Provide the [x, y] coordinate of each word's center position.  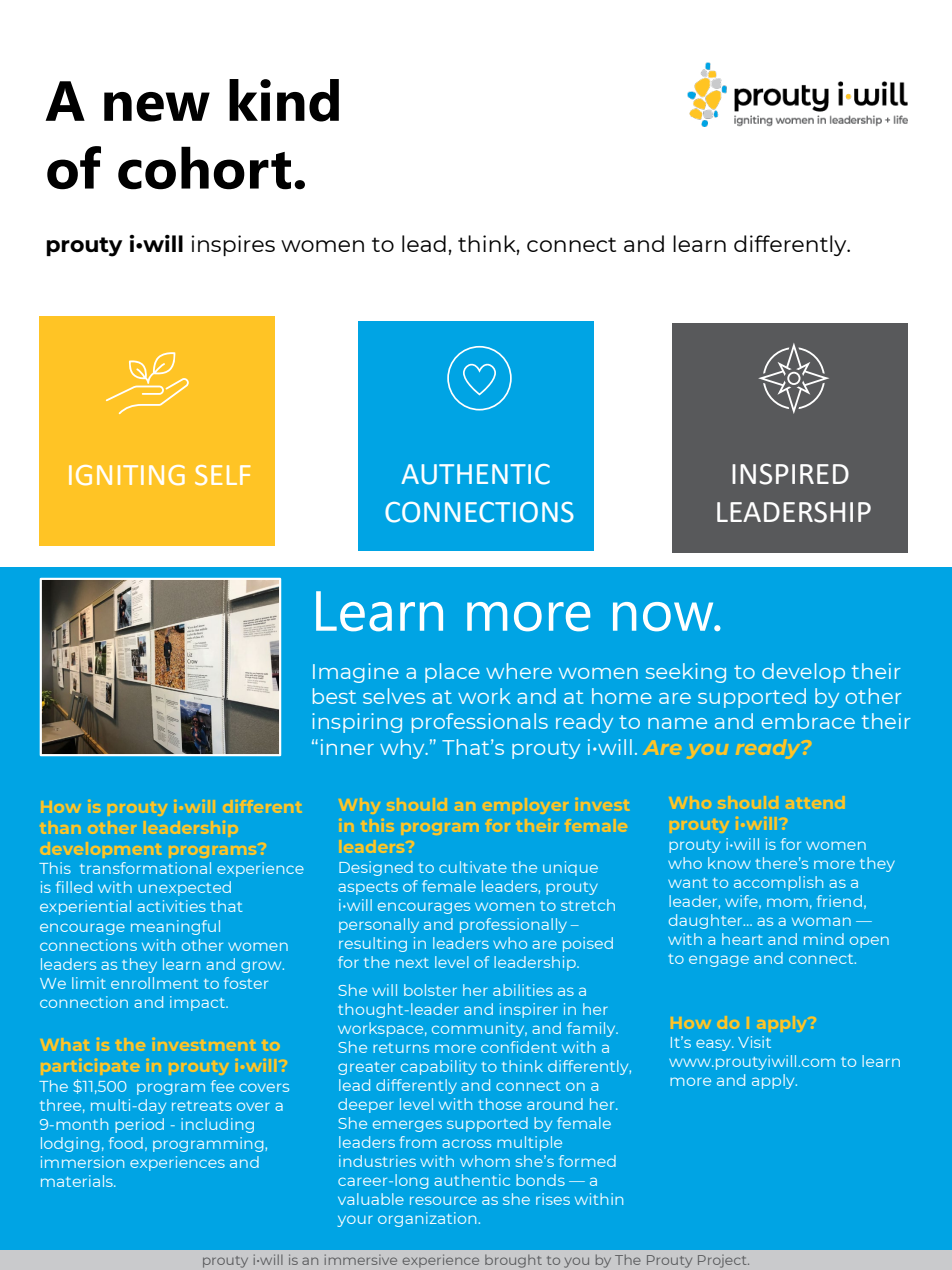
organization [428, 1219]
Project [723, 1261]
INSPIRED [790, 474]
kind [284, 100]
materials [78, 1181]
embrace [808, 721]
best [334, 696]
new [157, 107]
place [452, 673]
